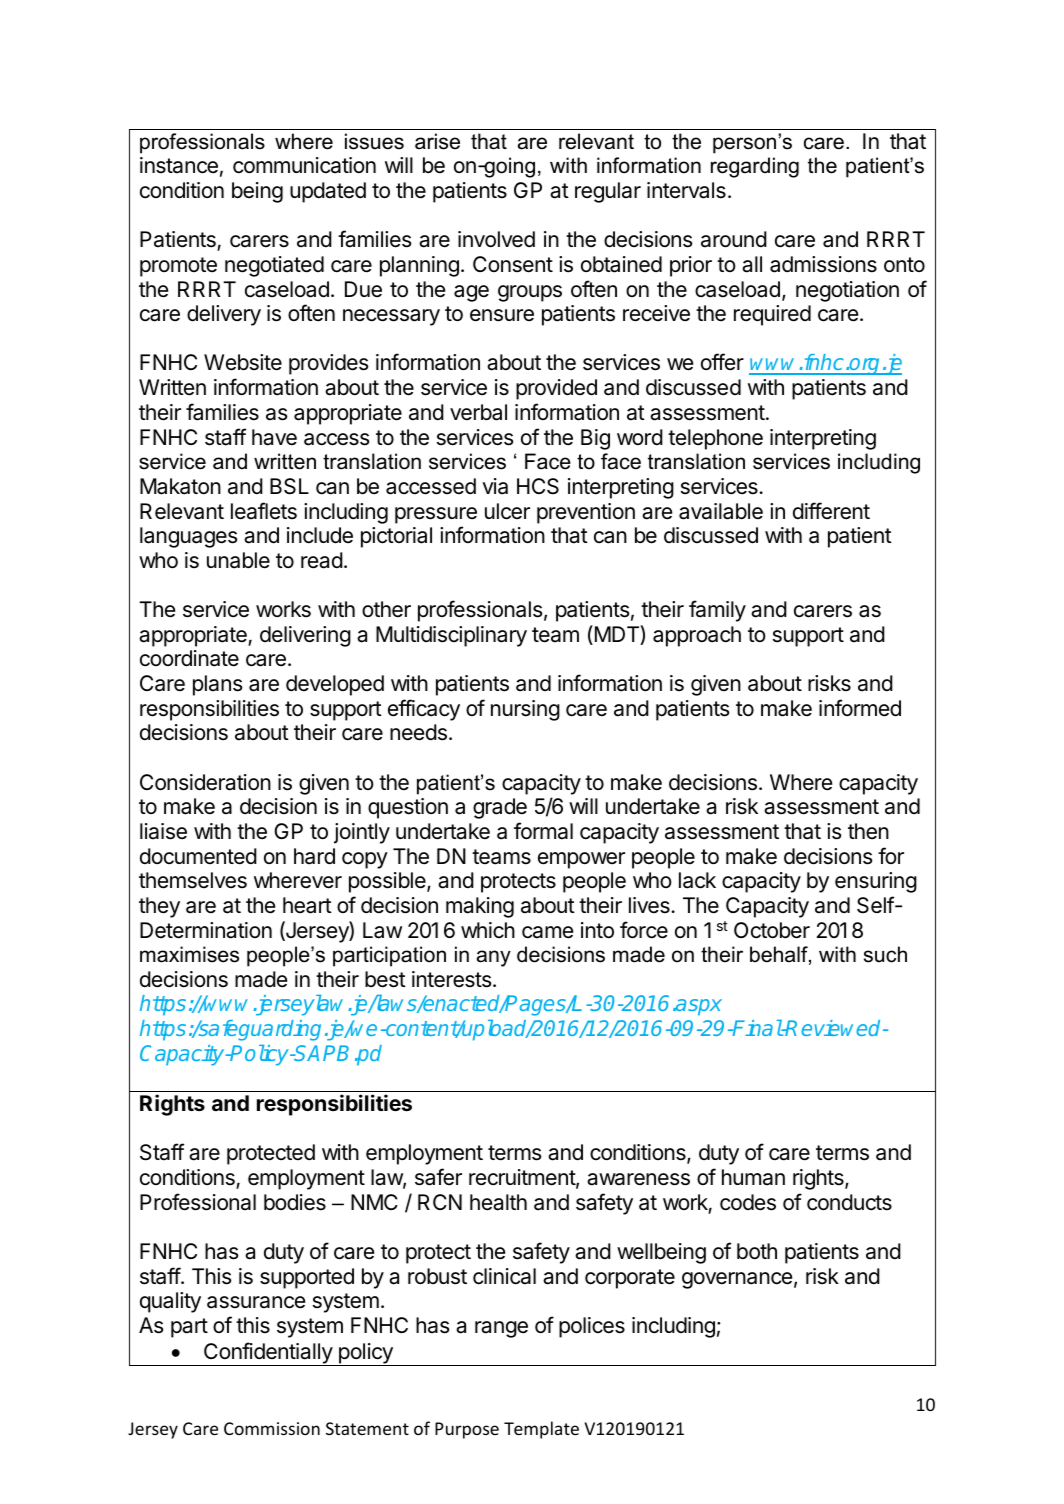  Describe the element at coordinates (755, 167) in the page. I see `regarding` at that location.
